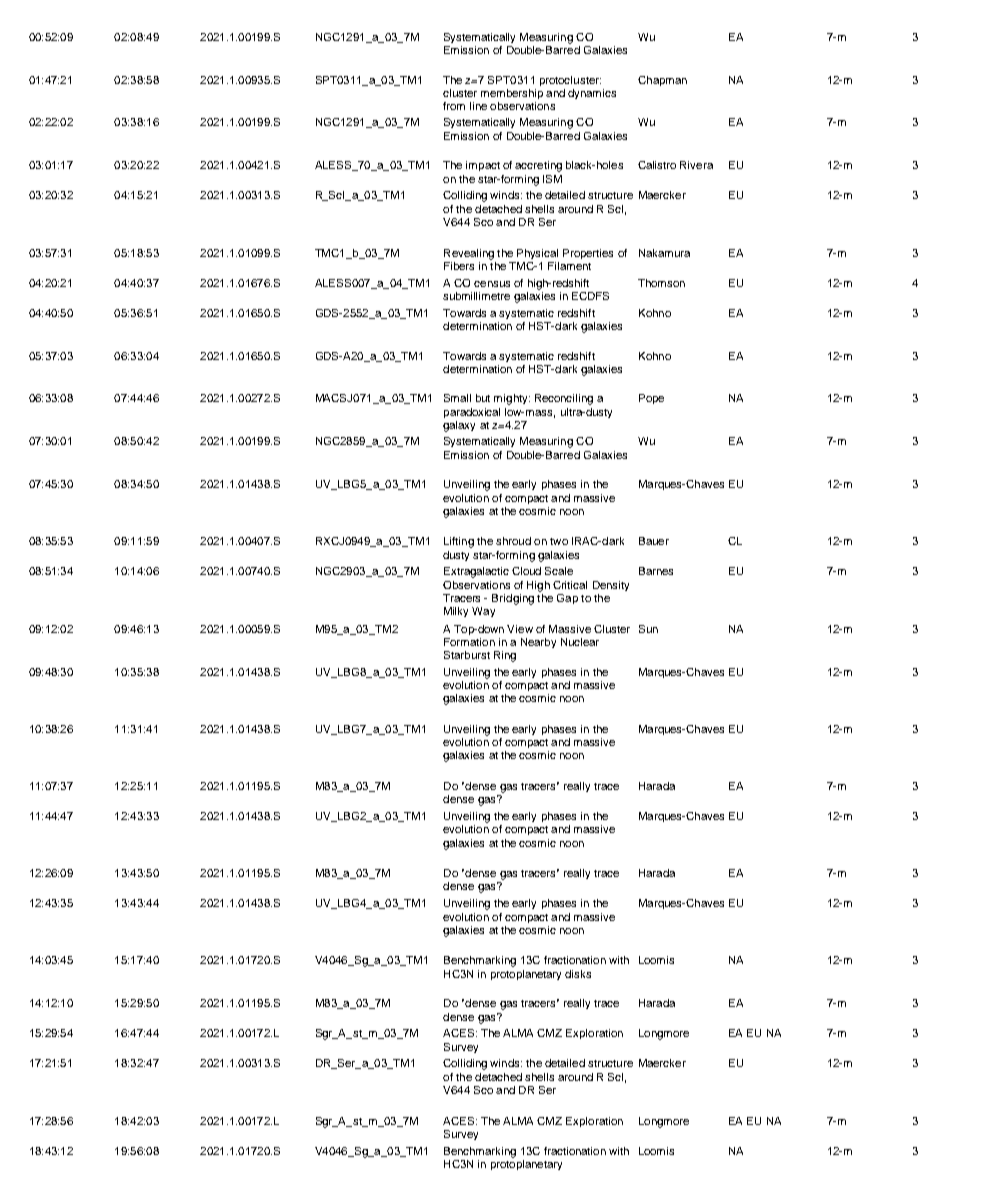 Image resolution: width=984 pixels, height=1204 pixels. I want to click on Sun, so click(648, 629).
